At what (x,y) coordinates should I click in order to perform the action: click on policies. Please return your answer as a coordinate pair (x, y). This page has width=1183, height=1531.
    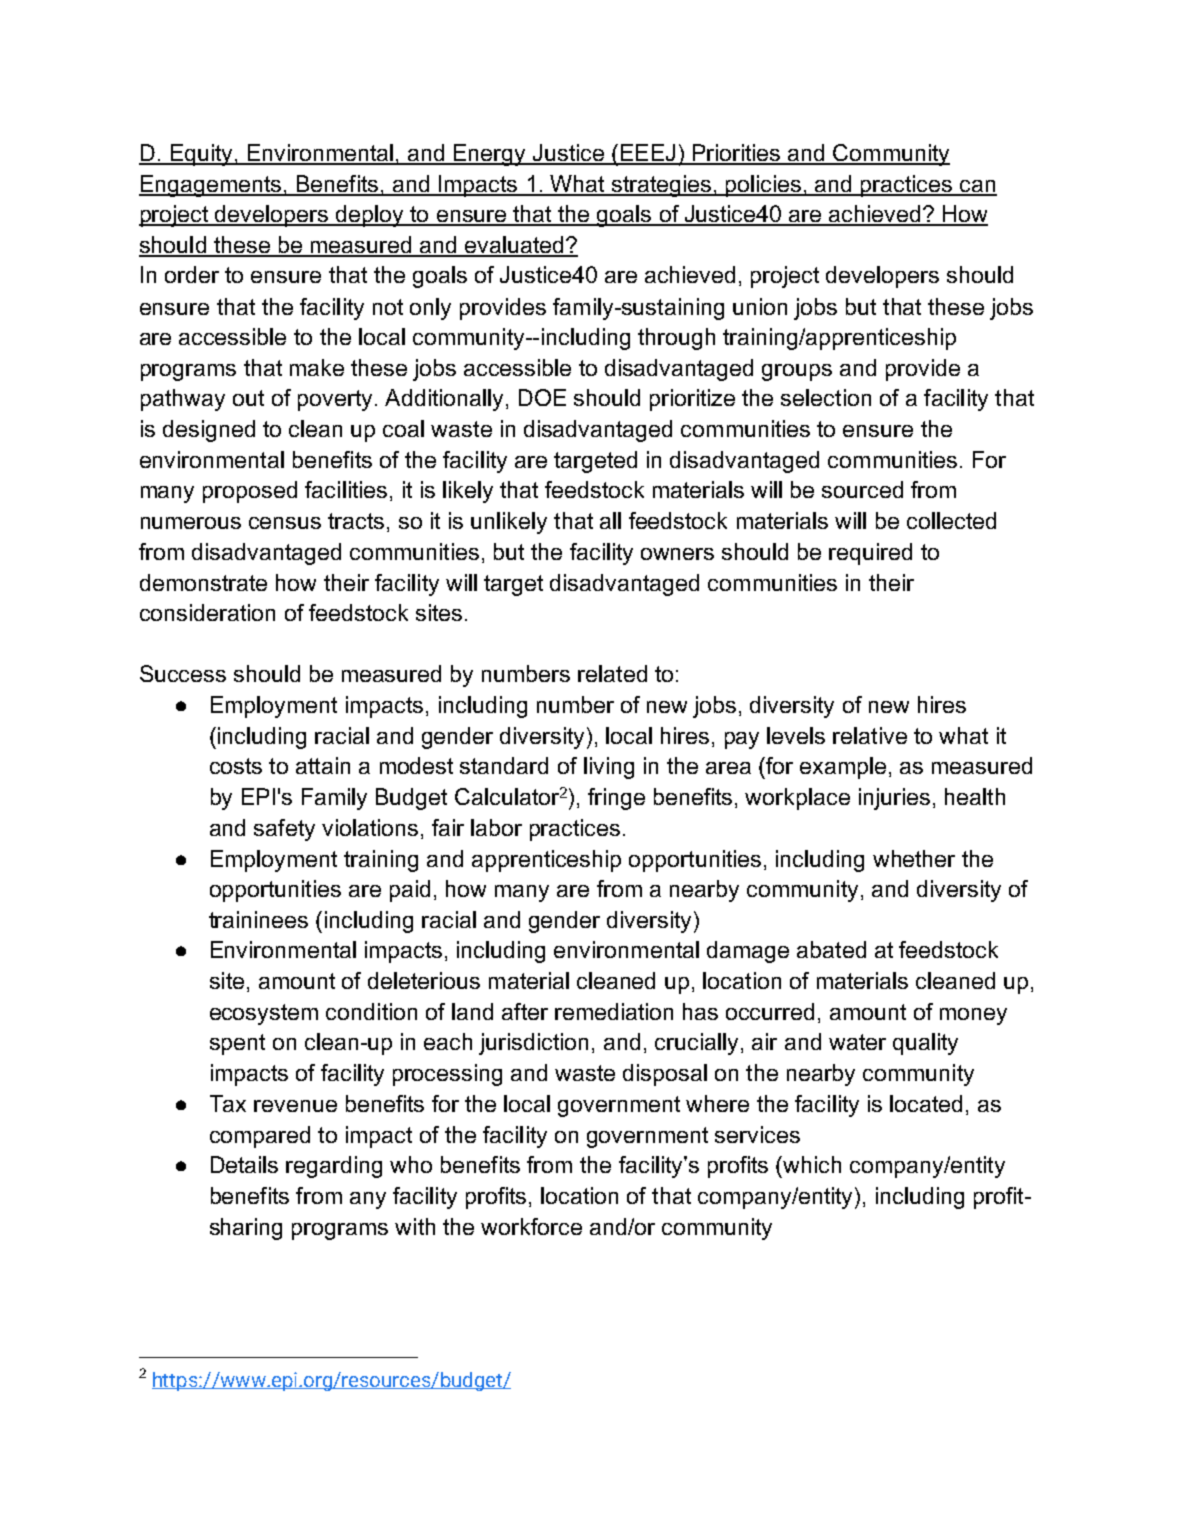
    Looking at the image, I should click on (763, 186).
